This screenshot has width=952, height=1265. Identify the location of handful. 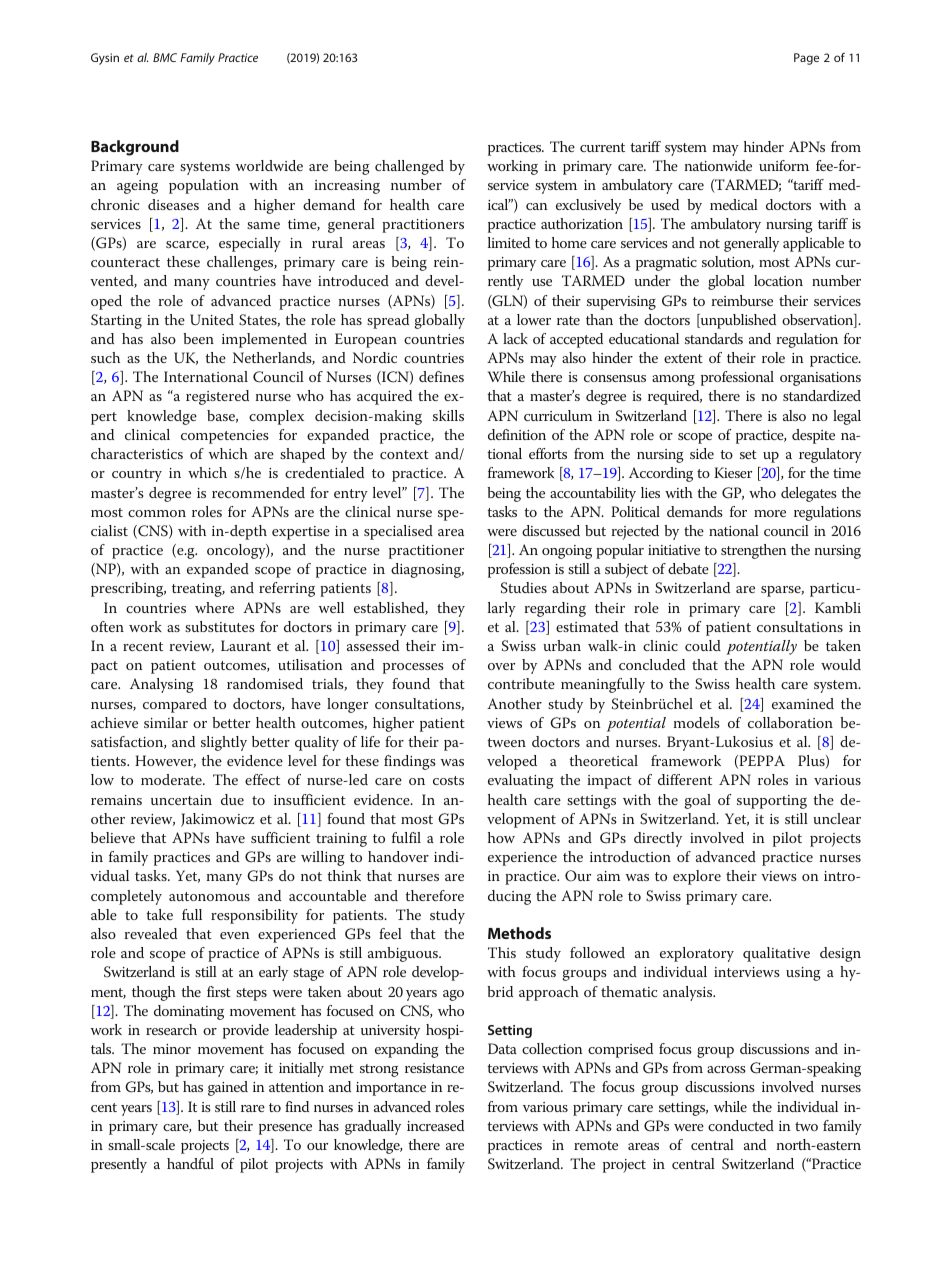
(190, 1163).
